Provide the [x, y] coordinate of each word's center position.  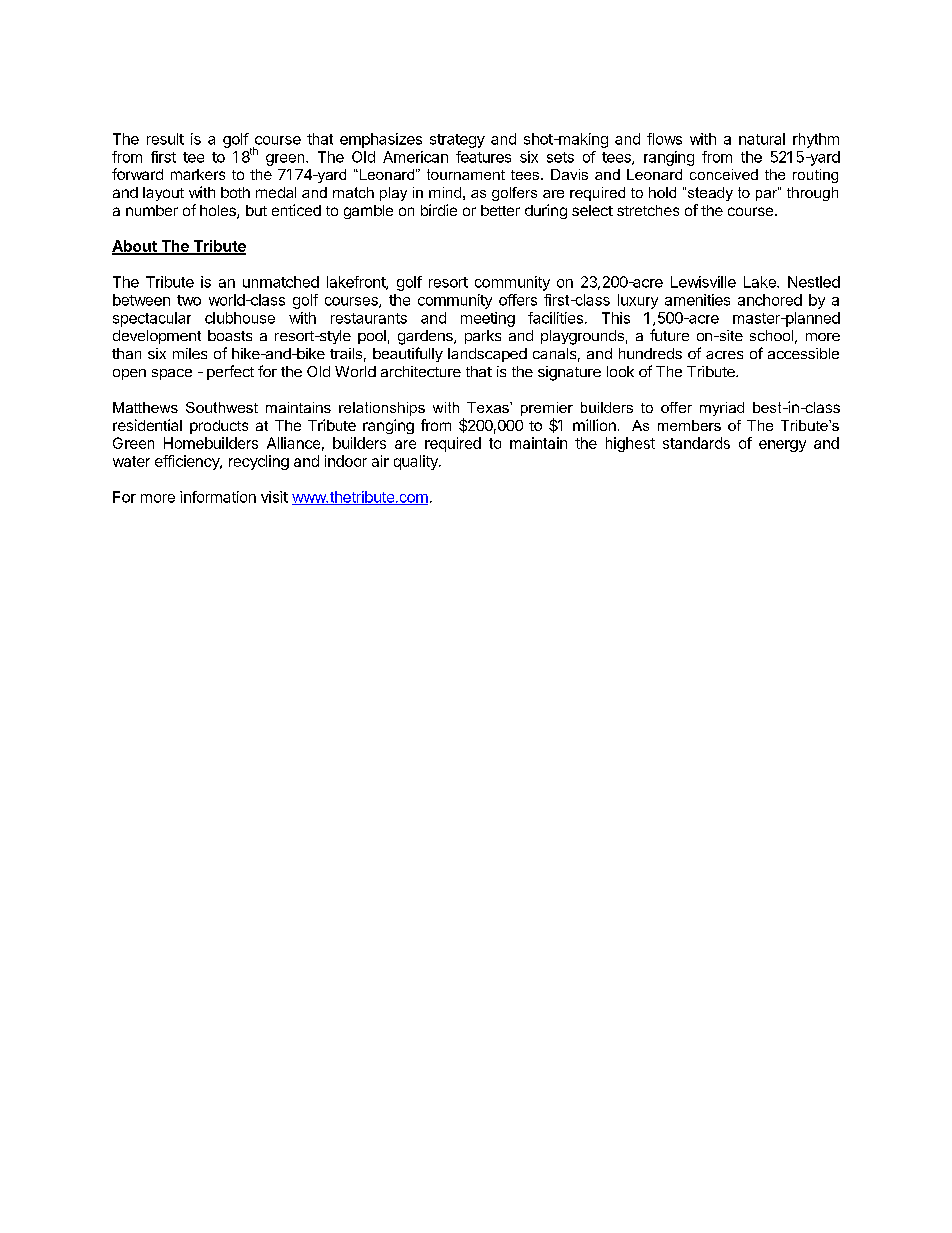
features [483, 157]
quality [417, 462]
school [771, 335]
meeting [488, 319]
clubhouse [240, 318]
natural [762, 139]
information [218, 497]
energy [782, 446]
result [165, 139]
